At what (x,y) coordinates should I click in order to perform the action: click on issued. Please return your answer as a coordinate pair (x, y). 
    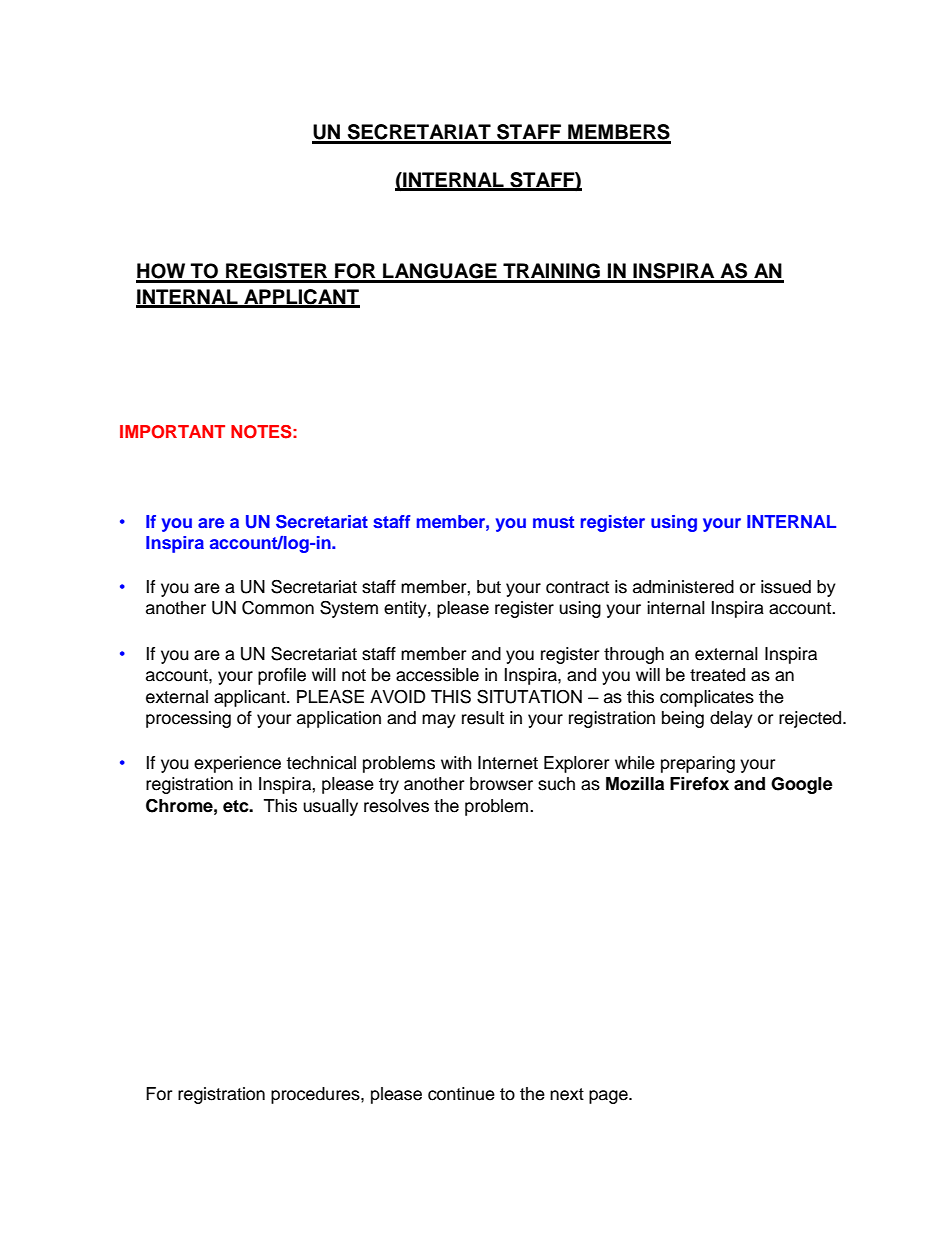
    Looking at the image, I should click on (786, 587).
